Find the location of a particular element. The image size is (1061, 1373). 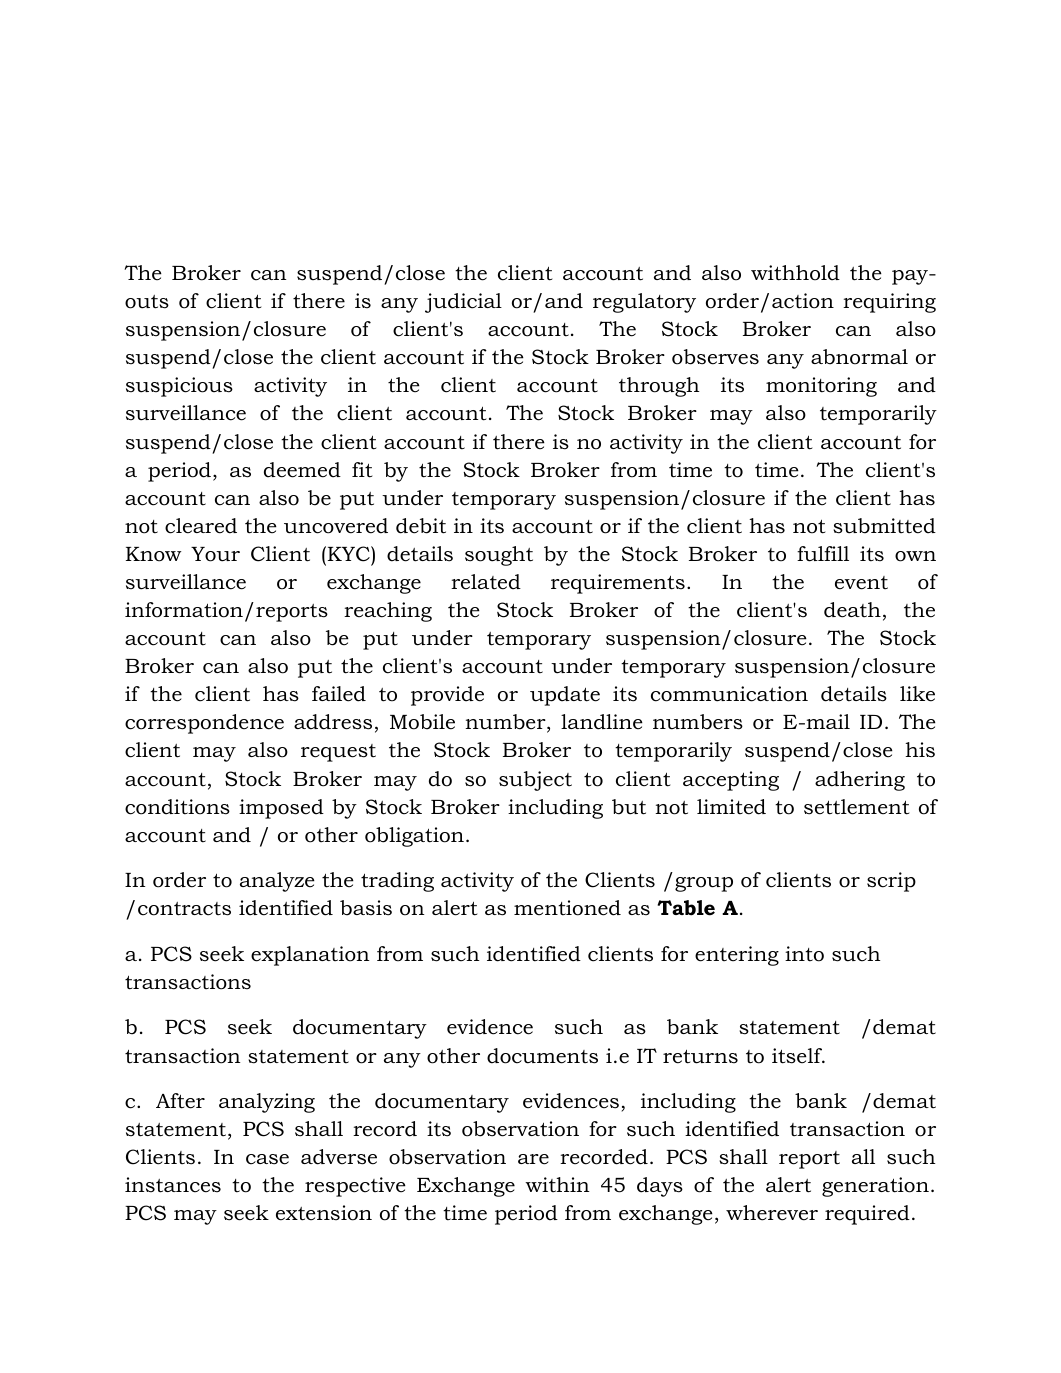

mentioned is located at coordinates (567, 908).
